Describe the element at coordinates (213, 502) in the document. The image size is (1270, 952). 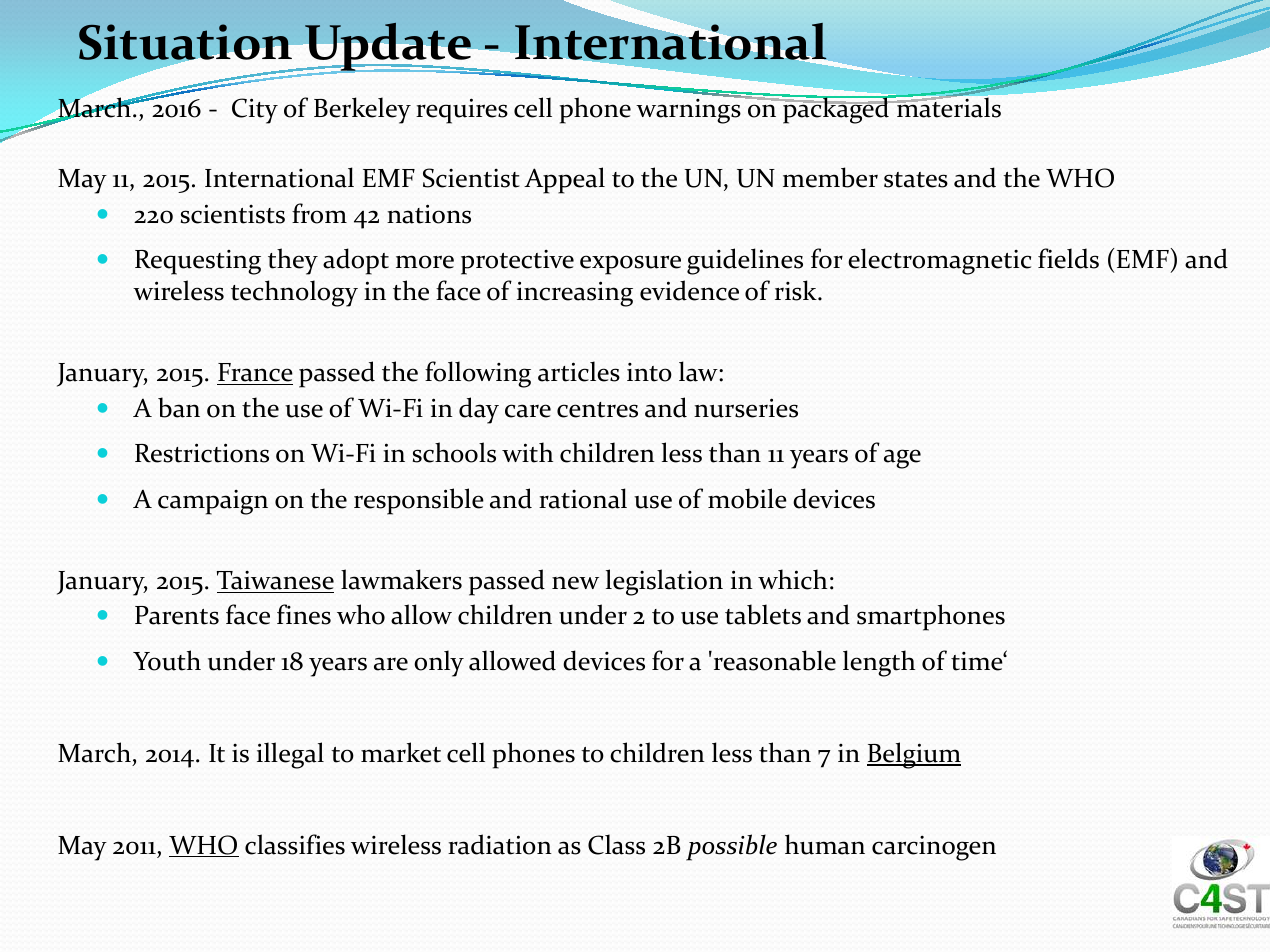
I see `campaign` at that location.
